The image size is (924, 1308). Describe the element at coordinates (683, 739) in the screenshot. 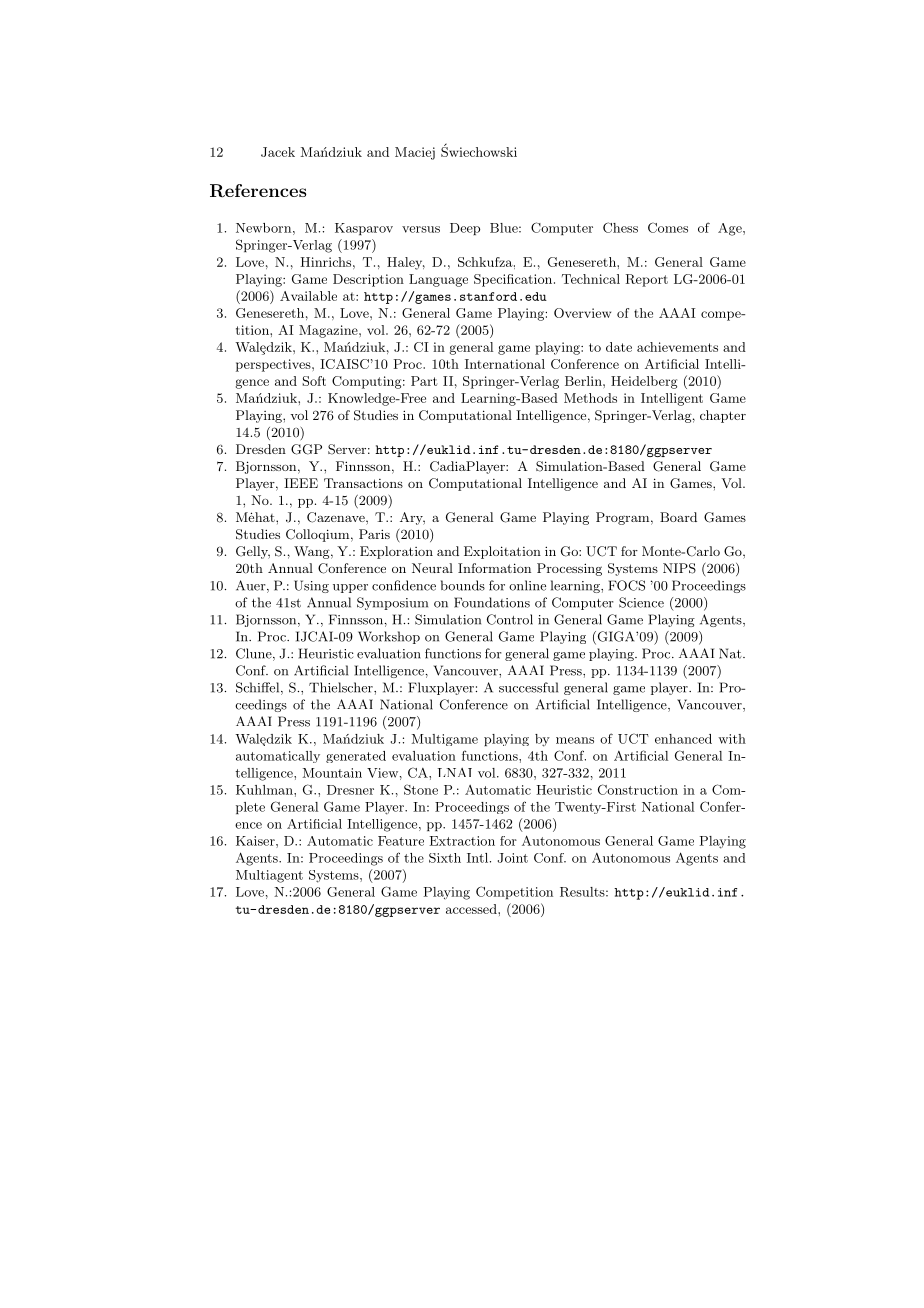

I see `enhanced` at that location.
